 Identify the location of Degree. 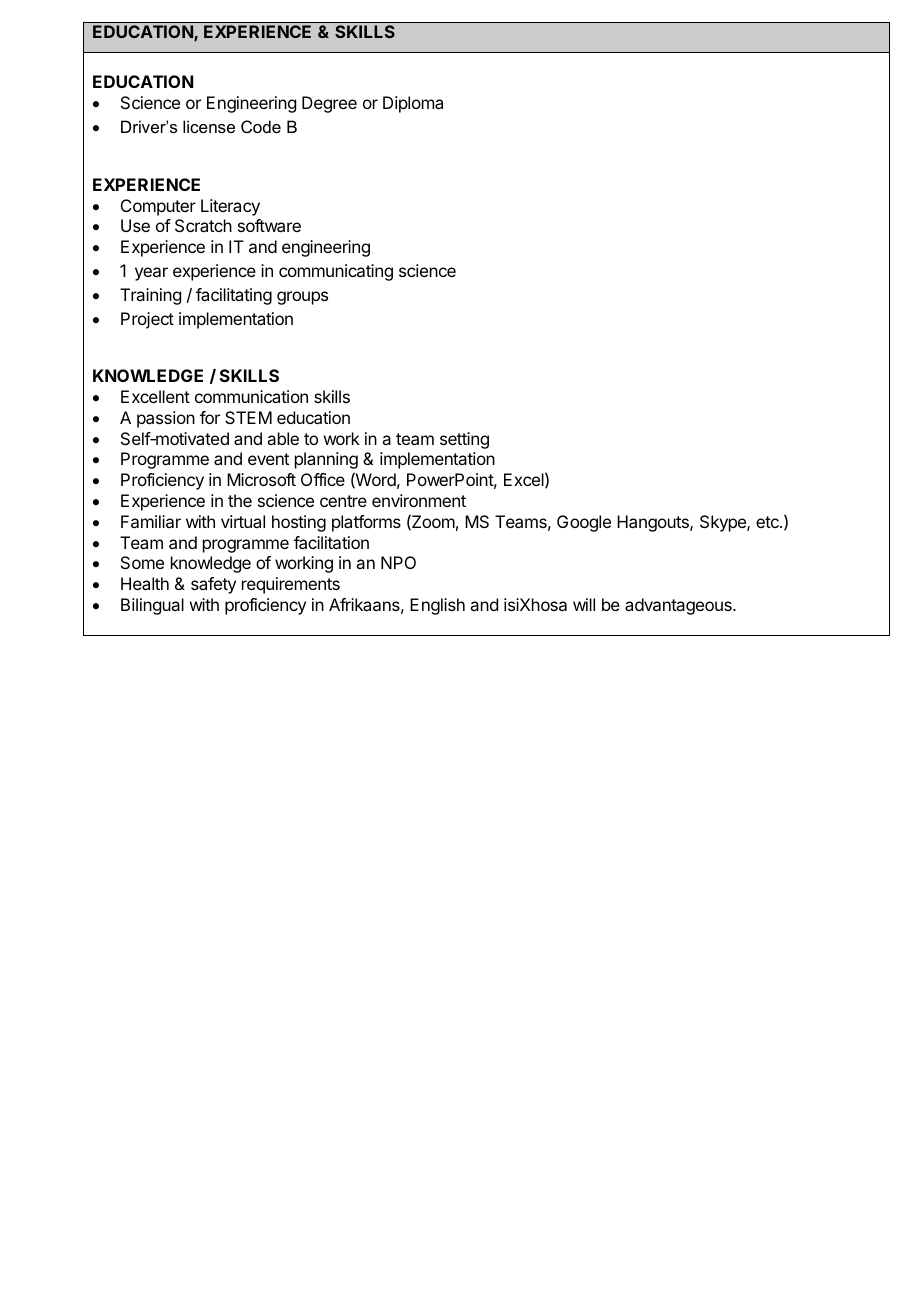
(329, 104).
